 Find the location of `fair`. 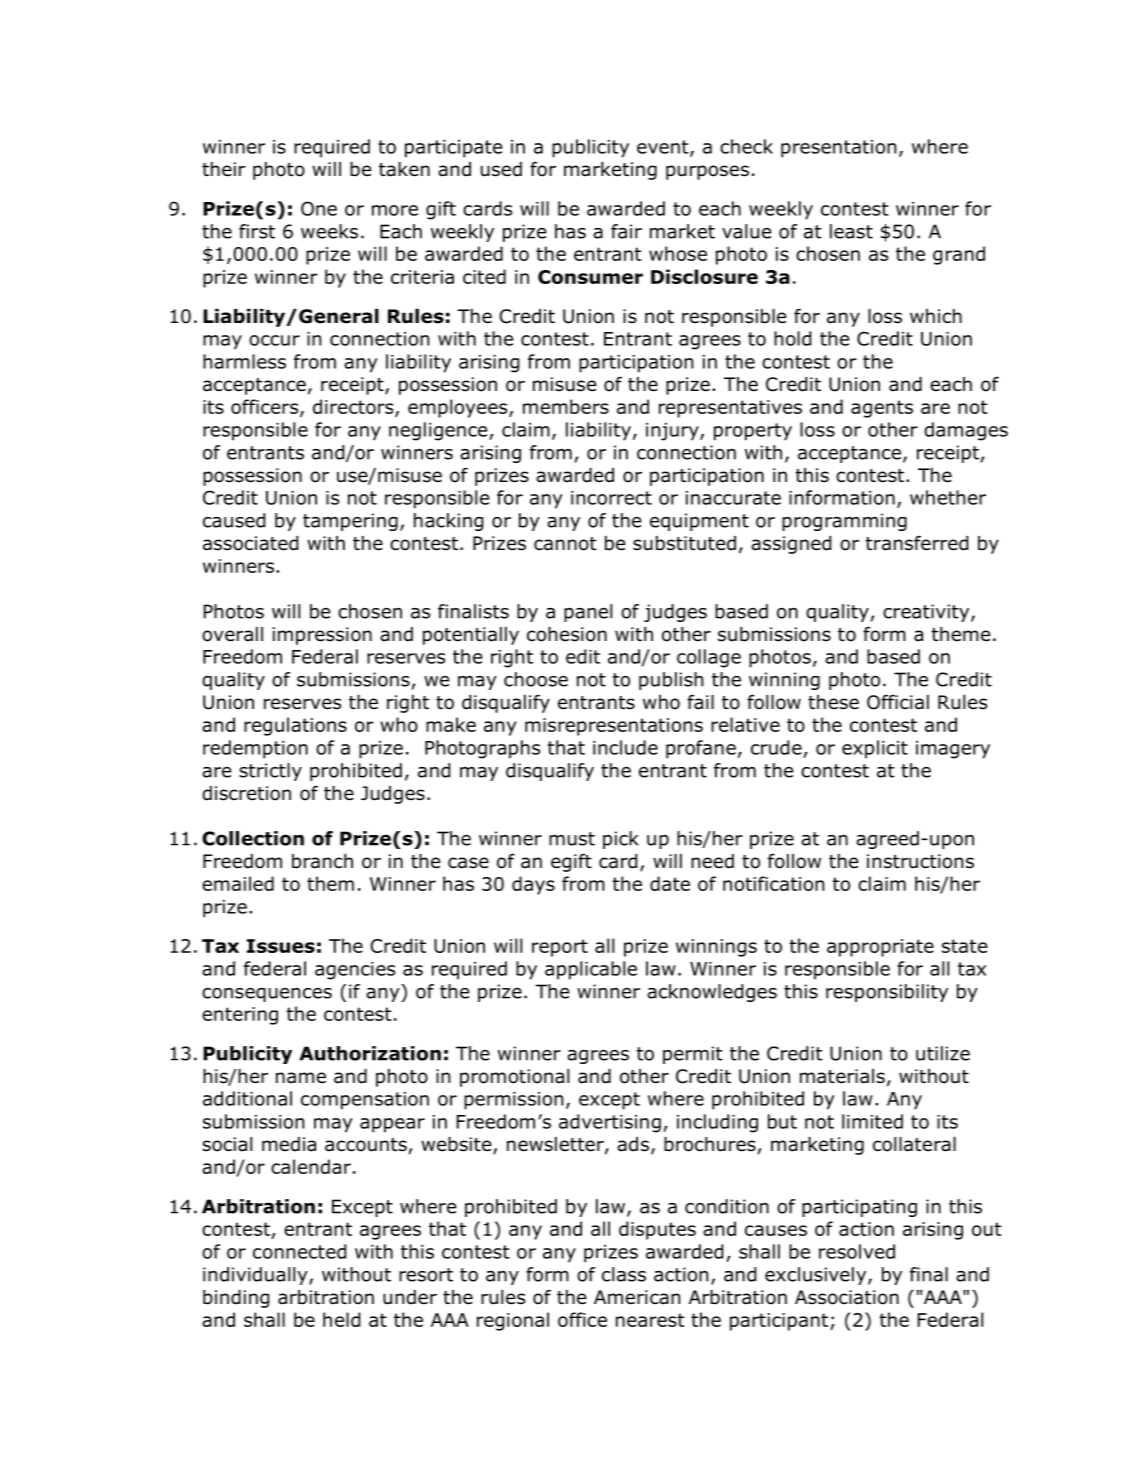

fair is located at coordinates (626, 231).
